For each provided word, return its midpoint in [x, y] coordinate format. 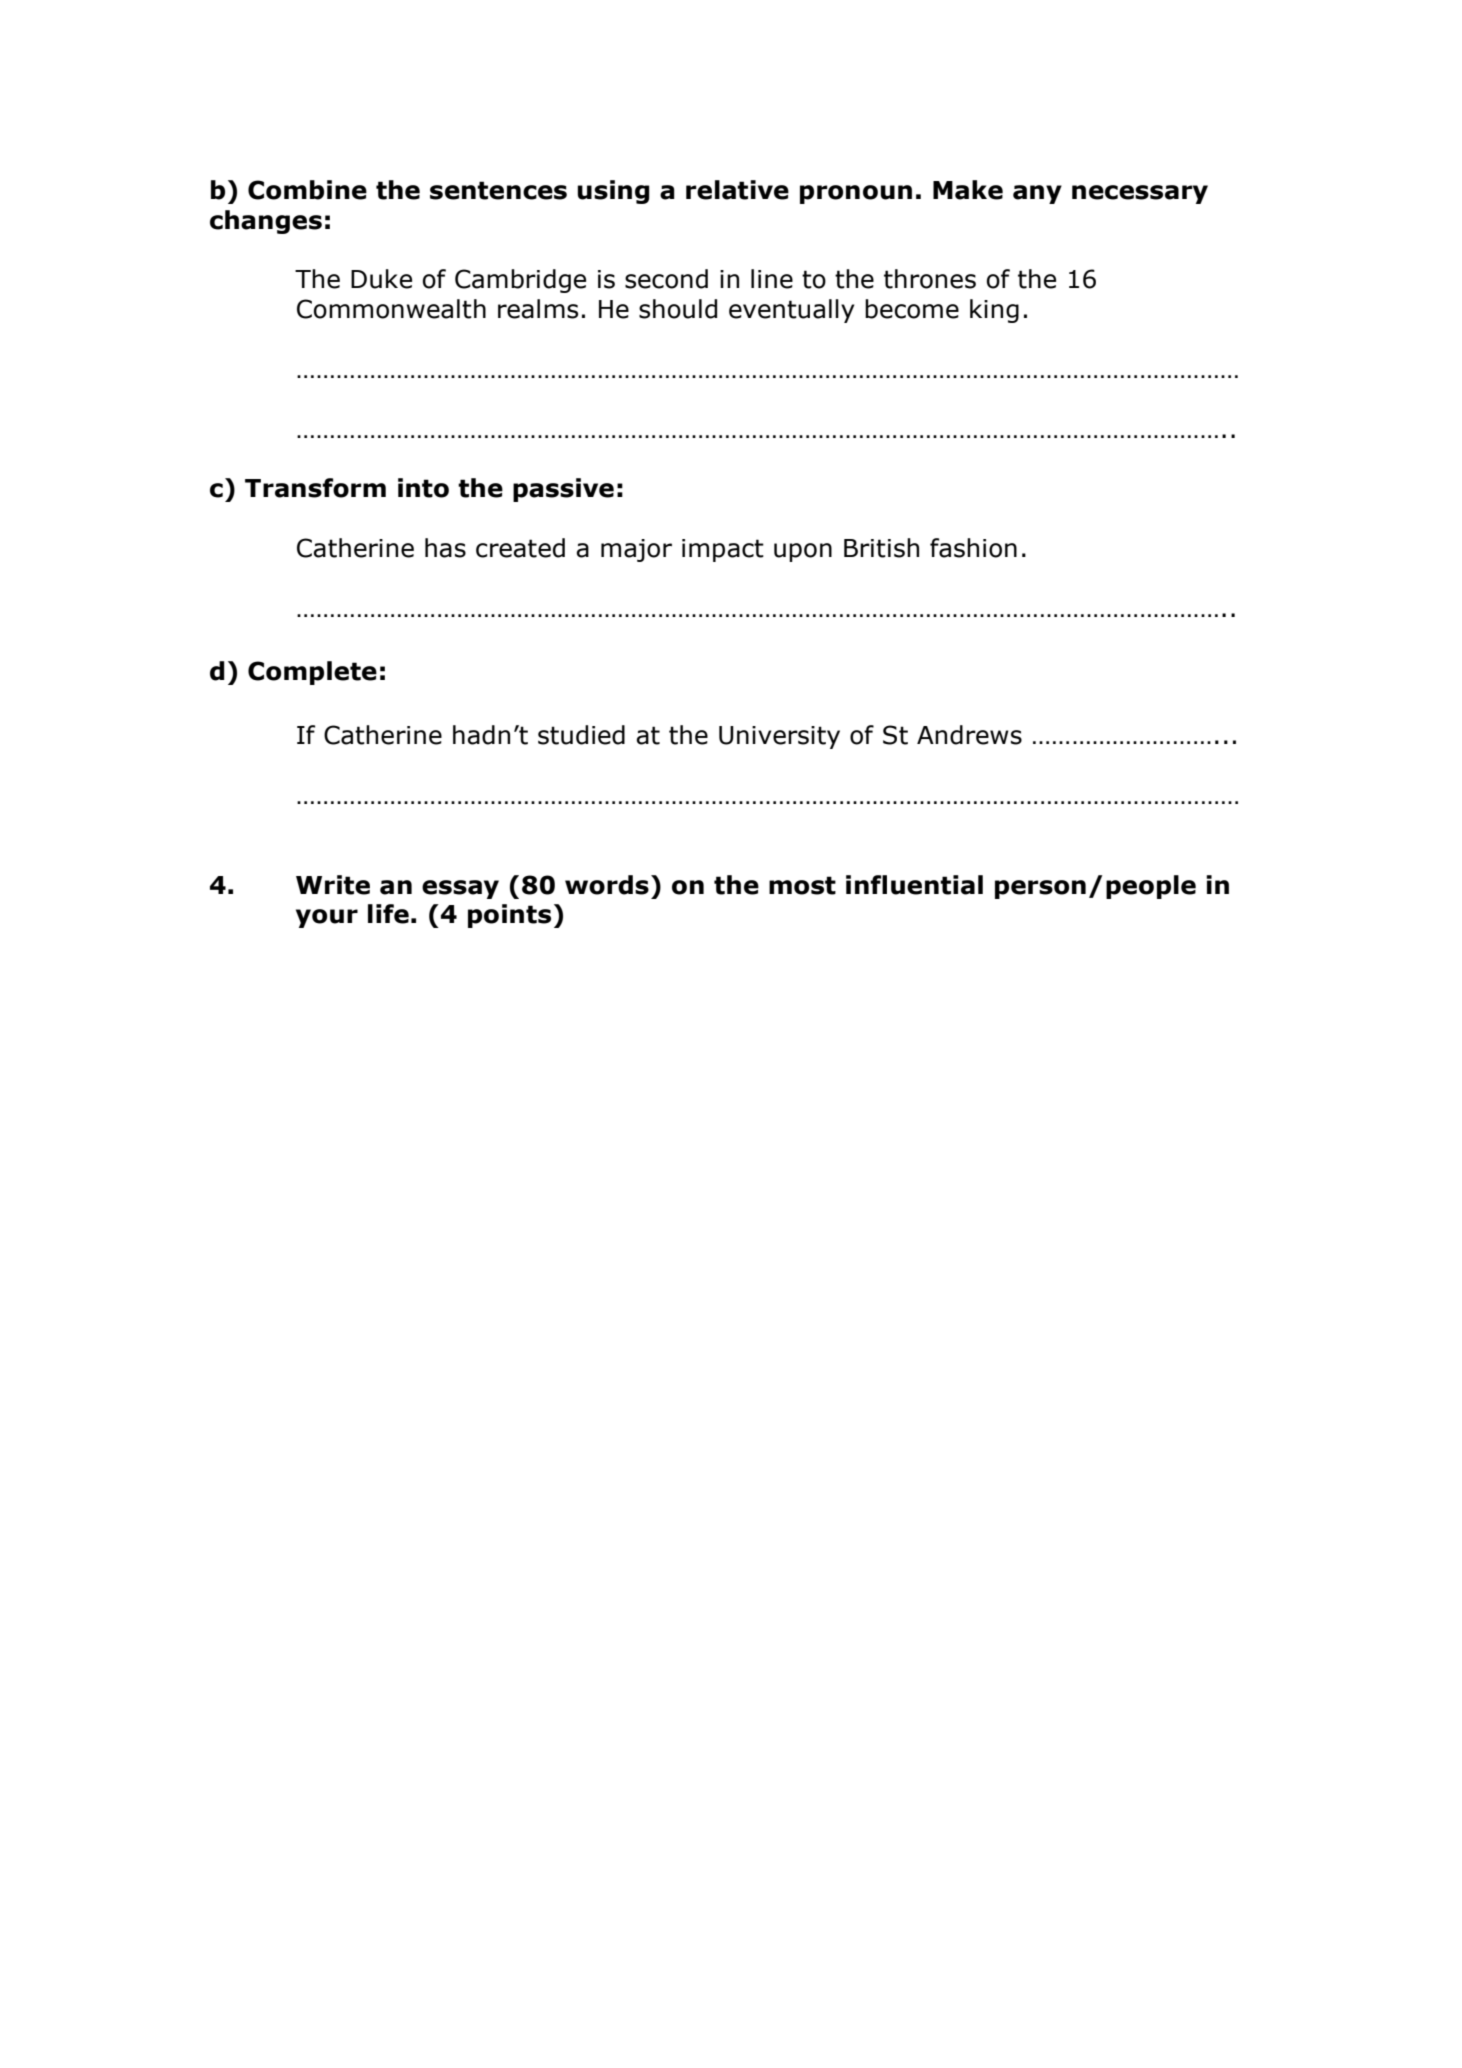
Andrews [969, 735]
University [779, 737]
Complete [312, 673]
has [445, 548]
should [678, 309]
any [1037, 194]
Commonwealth [391, 309]
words [607, 885]
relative [737, 190]
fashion [973, 548]
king [994, 311]
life [388, 914]
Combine [307, 190]
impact [723, 550]
